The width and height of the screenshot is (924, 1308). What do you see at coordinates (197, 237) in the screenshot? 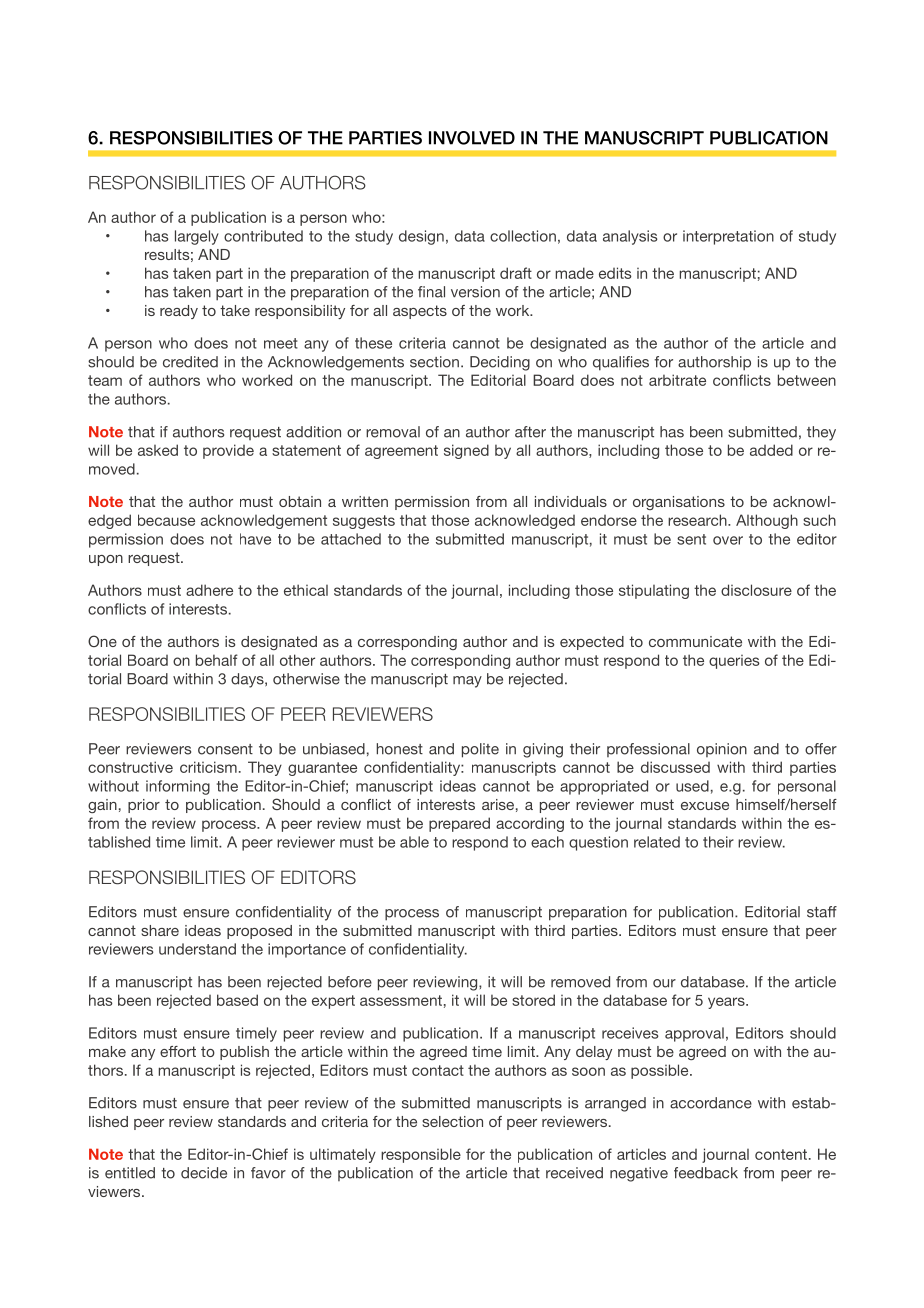
I see `largely` at bounding box center [197, 237].
